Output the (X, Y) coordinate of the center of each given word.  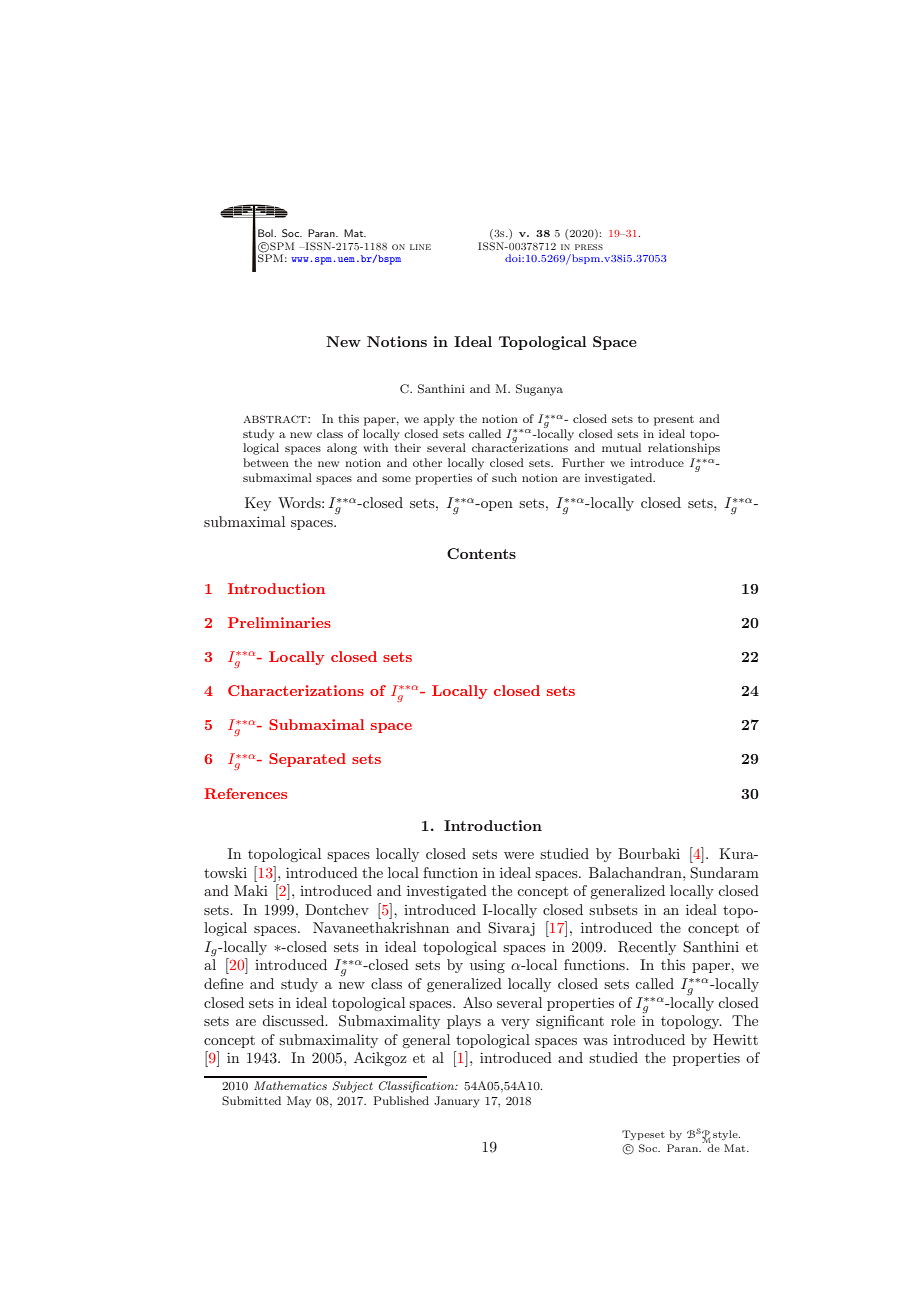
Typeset (643, 1135)
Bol (266, 233)
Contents (481, 553)
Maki (251, 890)
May (299, 1102)
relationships (684, 449)
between (266, 462)
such (504, 477)
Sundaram (724, 873)
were (519, 855)
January (457, 1102)
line (420, 247)
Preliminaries (279, 622)
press (589, 247)
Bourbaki (649, 853)
